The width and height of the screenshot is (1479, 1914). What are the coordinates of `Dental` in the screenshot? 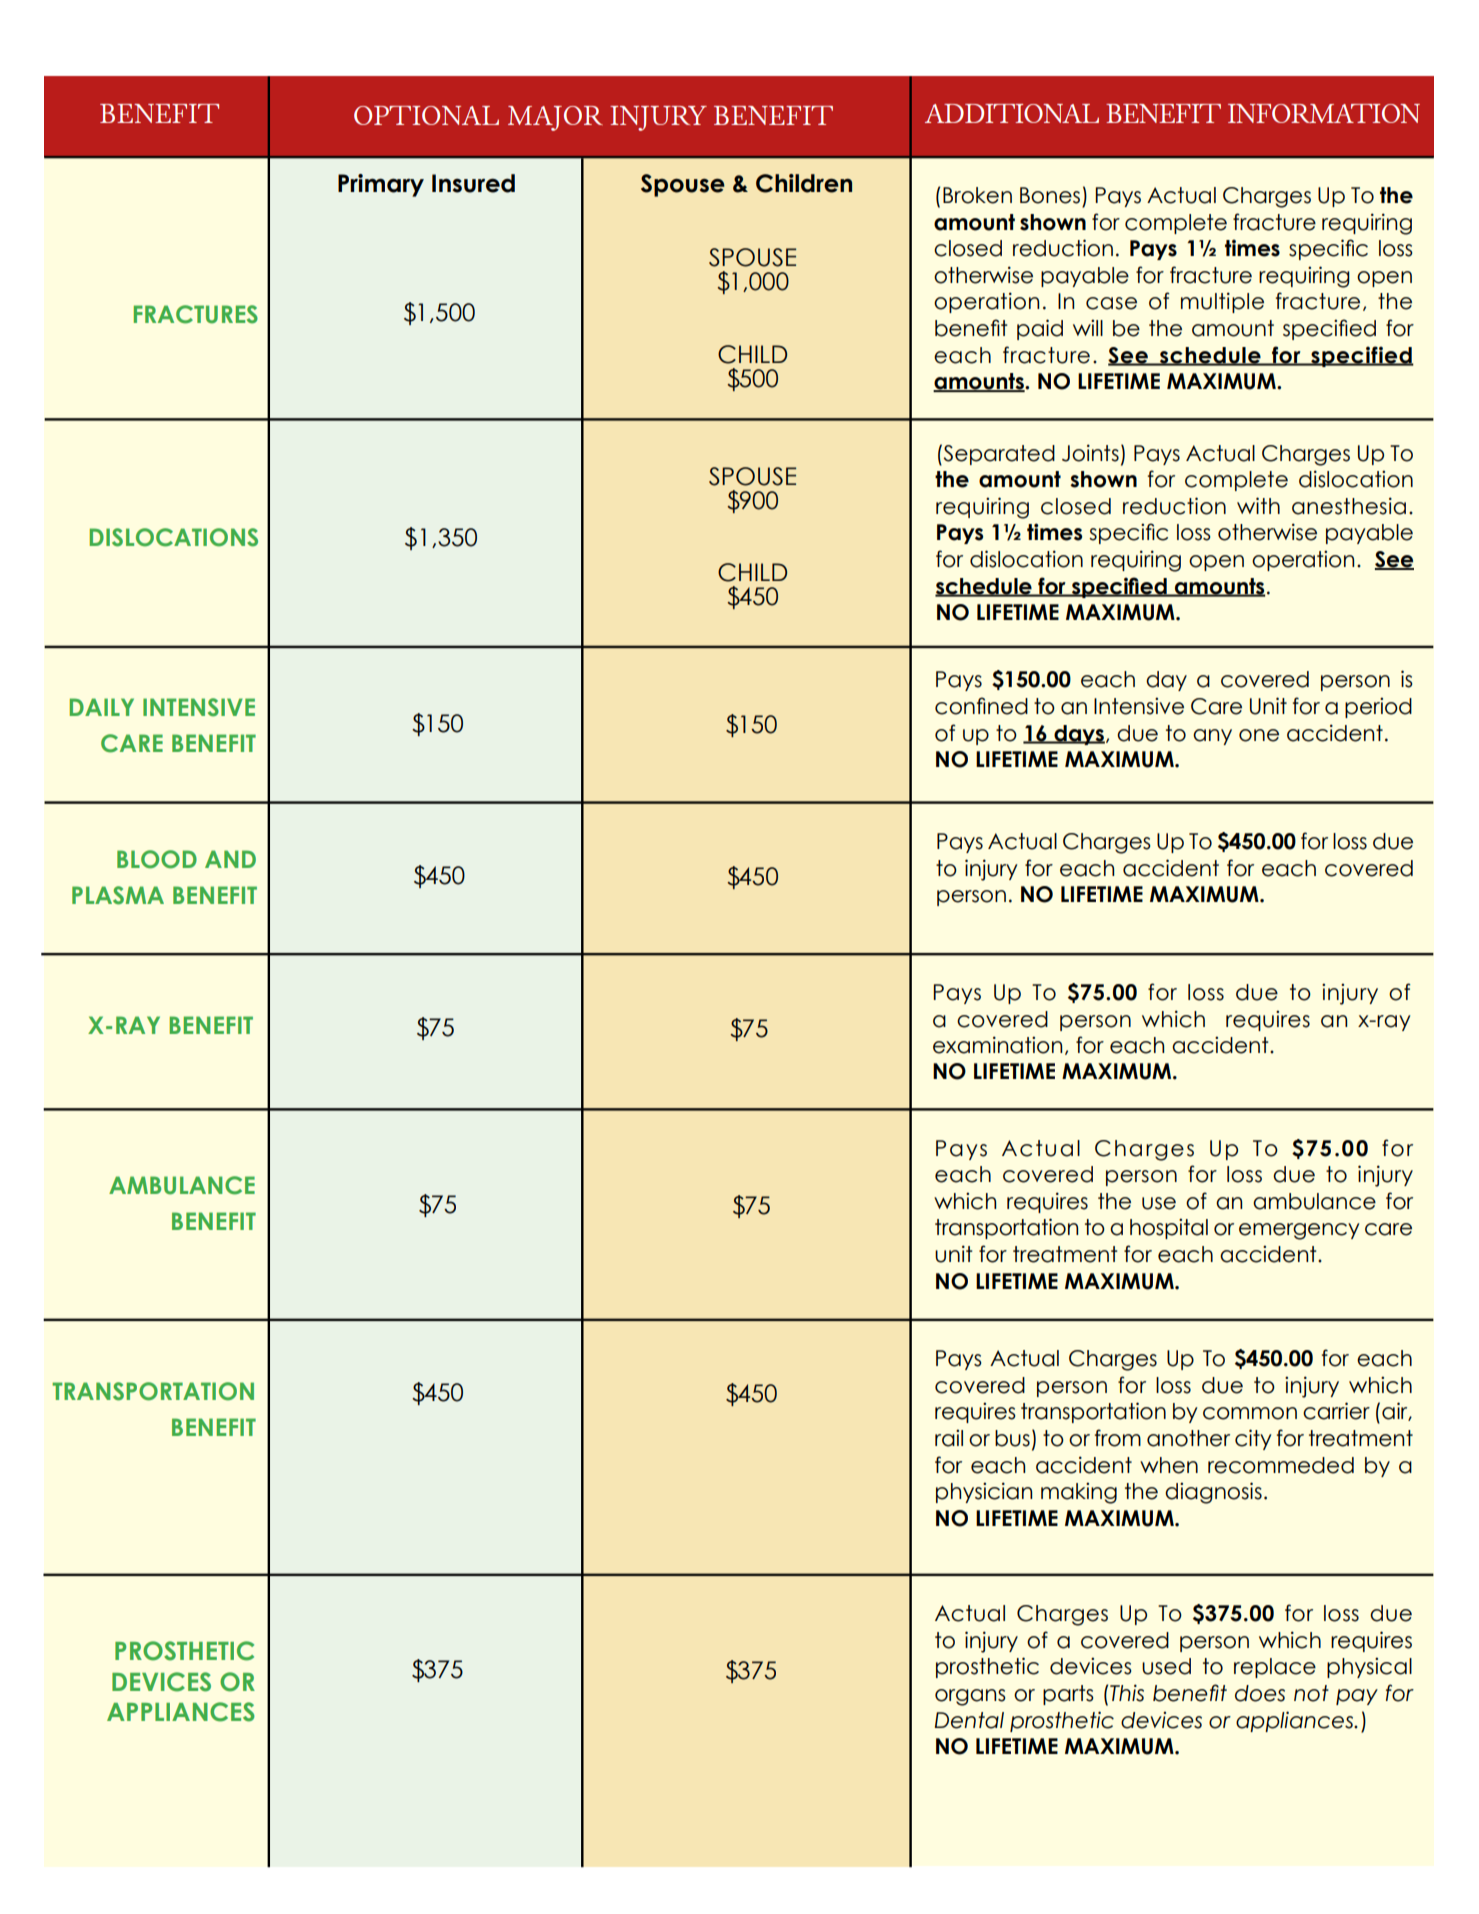 It's located at (969, 1720).
